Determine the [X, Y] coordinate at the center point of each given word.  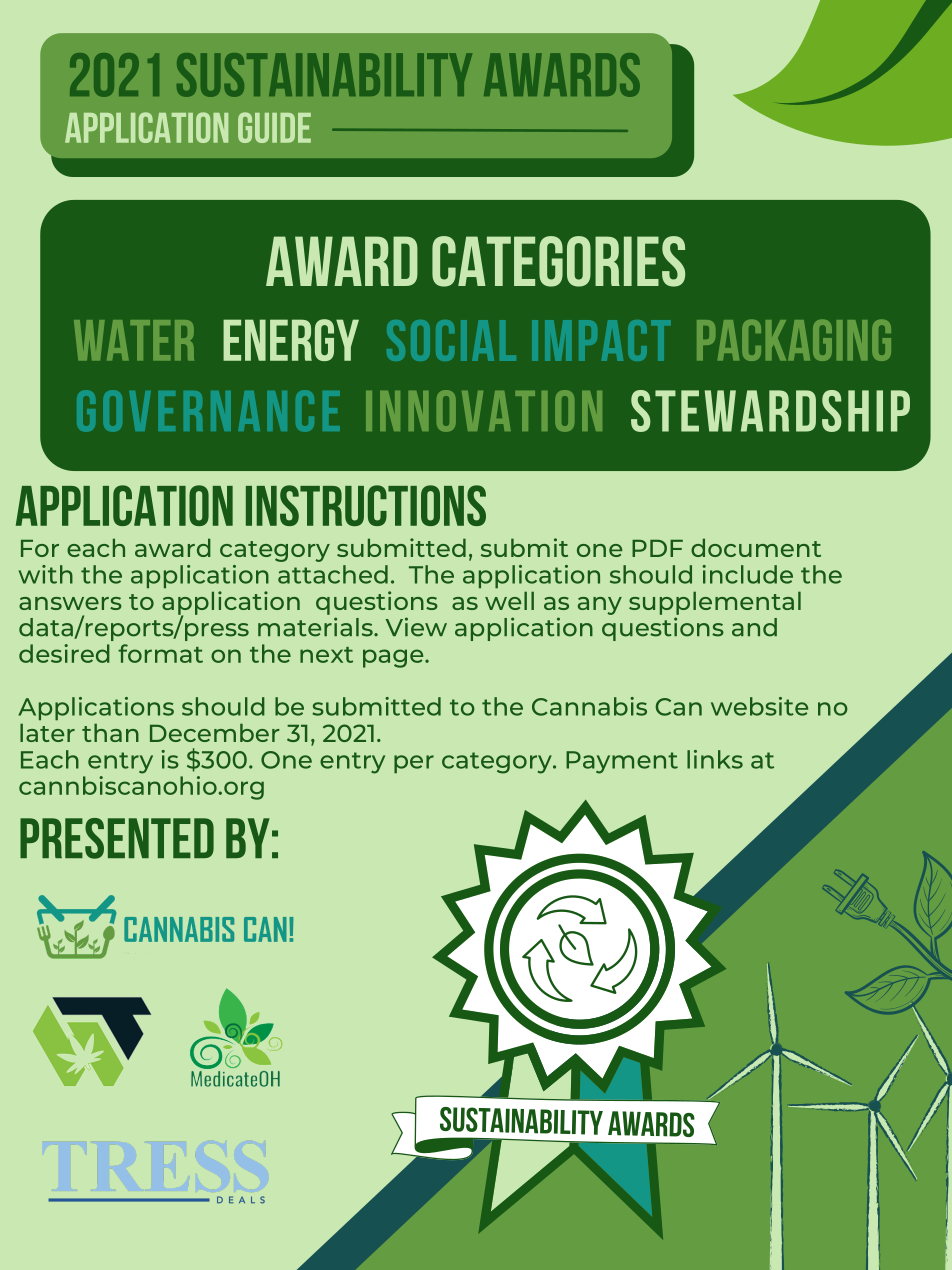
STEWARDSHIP [770, 411]
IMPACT [601, 340]
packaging [794, 340]
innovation [484, 411]
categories [558, 261]
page [394, 658]
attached [333, 574]
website [759, 706]
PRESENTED [117, 838]
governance [208, 411]
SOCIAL [451, 340]
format [160, 653]
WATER [134, 340]
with [46, 574]
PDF [657, 548]
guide [274, 127]
